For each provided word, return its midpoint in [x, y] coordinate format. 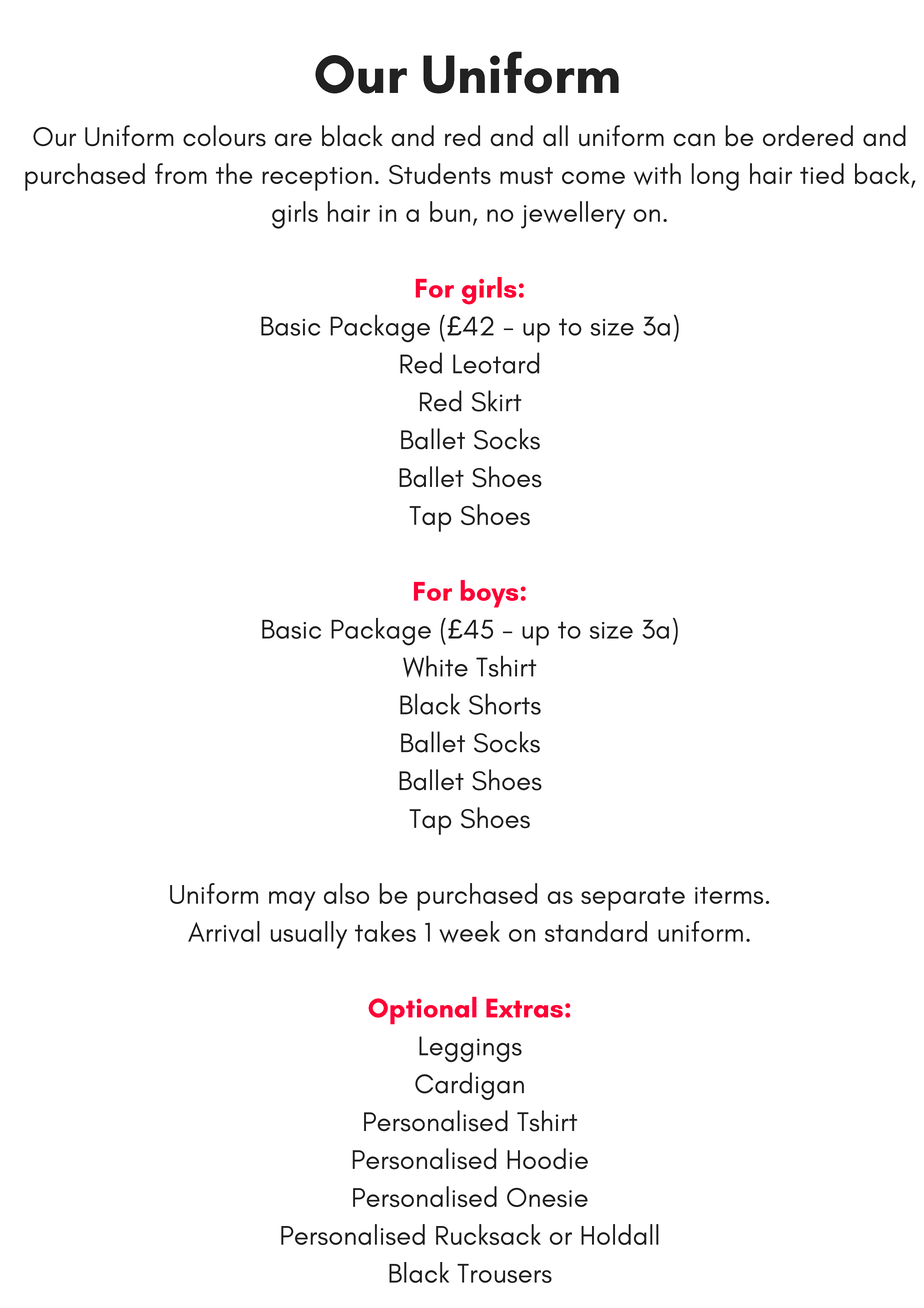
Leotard [496, 363]
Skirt [497, 401]
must [526, 175]
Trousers [504, 1273]
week [469, 932]
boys [489, 594]
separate [633, 899]
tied [822, 173]
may [292, 901]
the [234, 173]
